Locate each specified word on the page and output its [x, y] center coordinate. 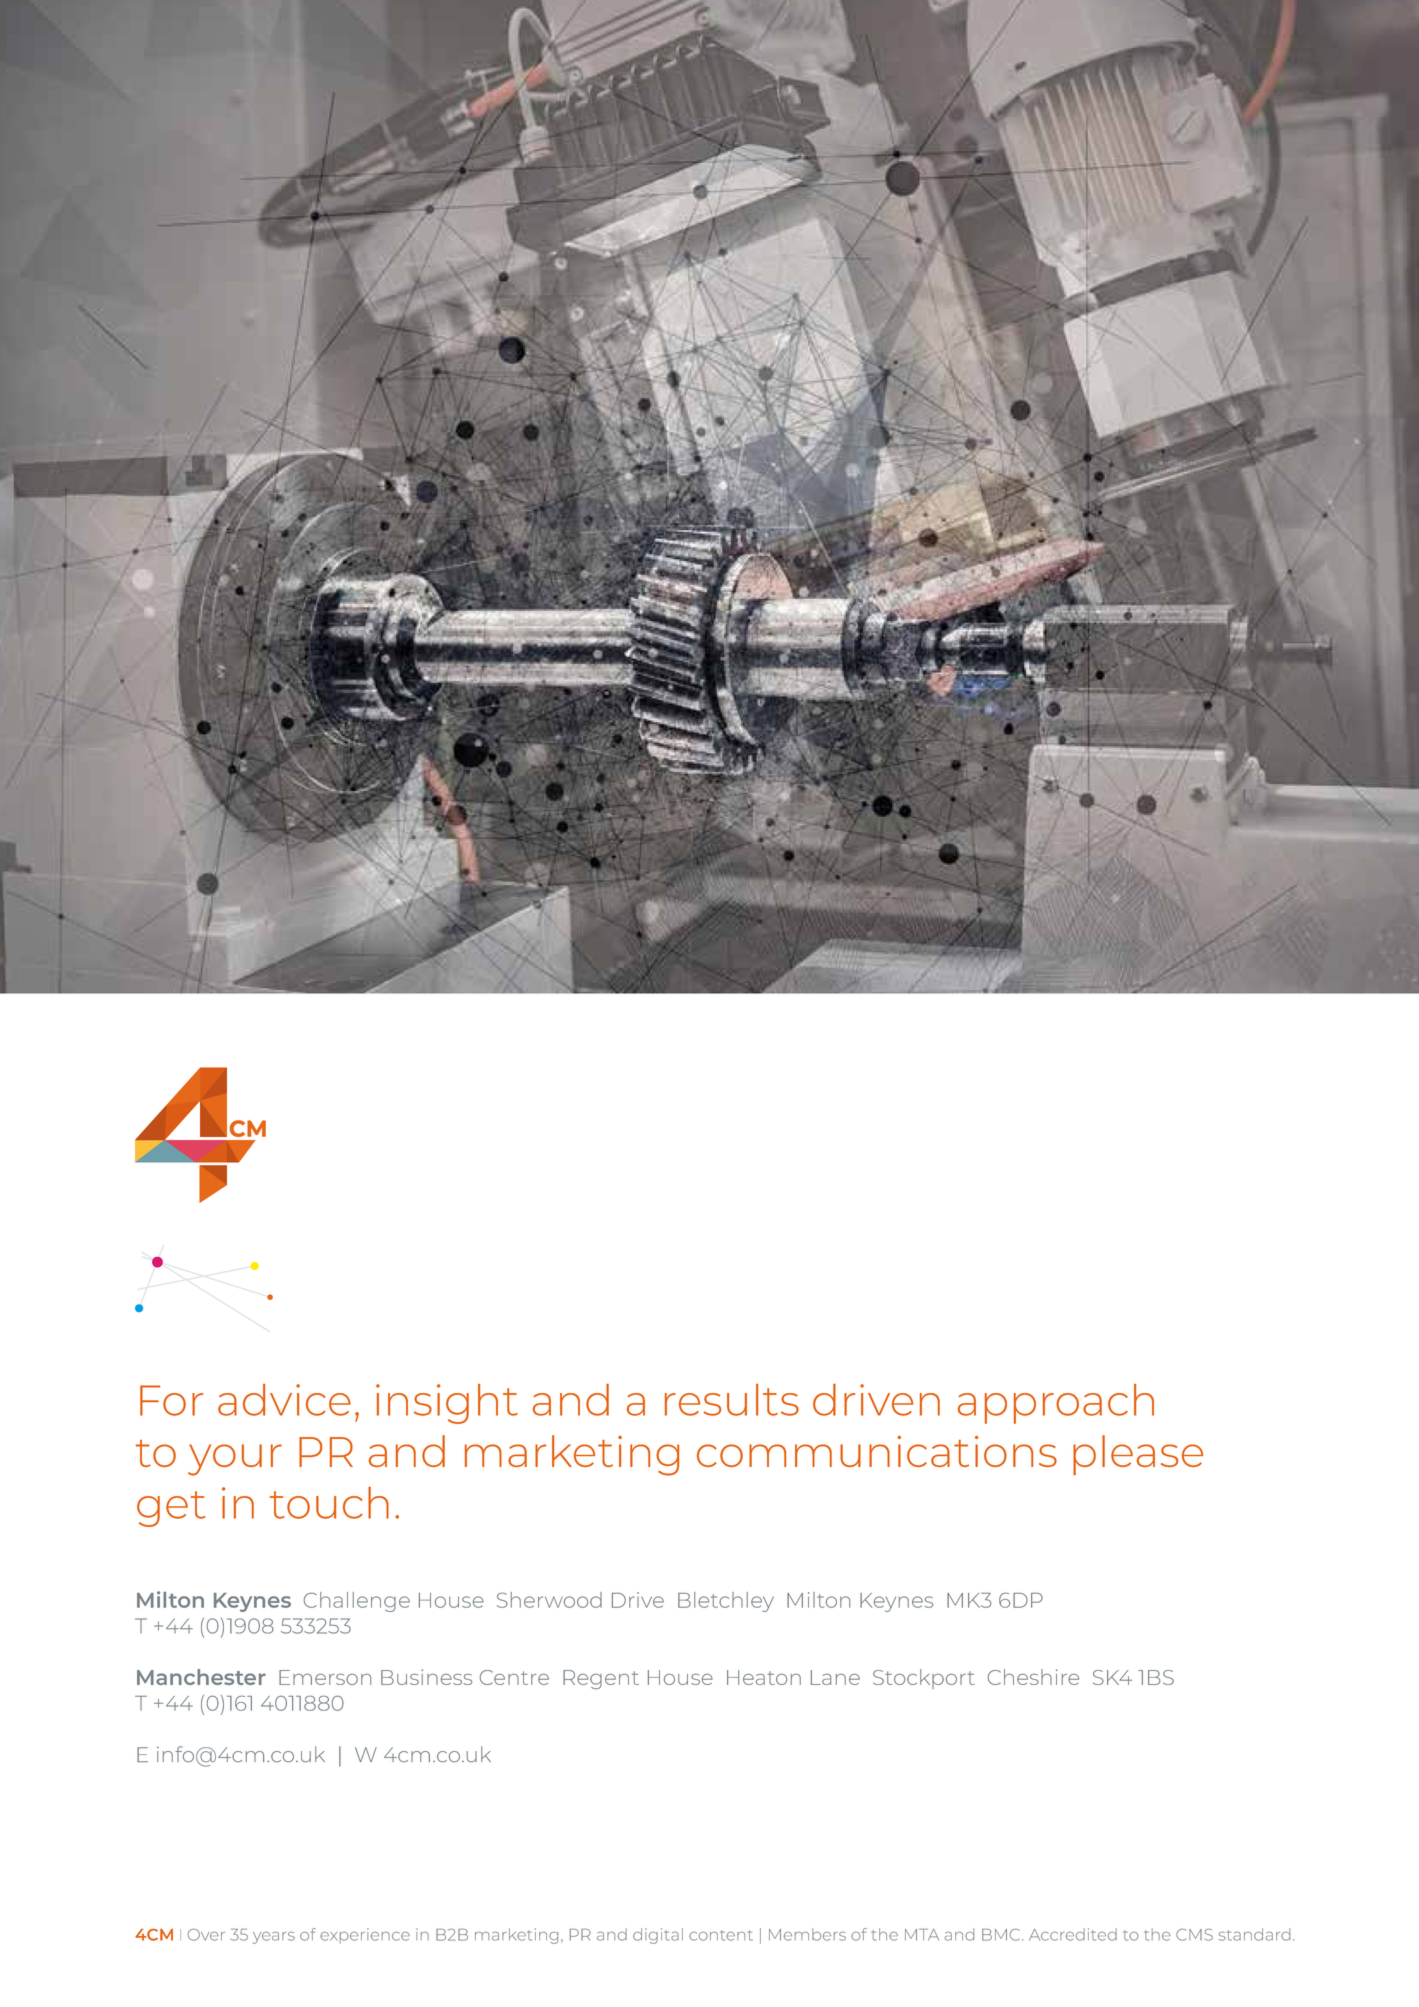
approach [1056, 1404]
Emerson [325, 1677]
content [721, 1935]
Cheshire [1033, 1677]
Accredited [1073, 1934]
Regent [601, 1679]
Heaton [764, 1677]
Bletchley [726, 1602]
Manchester [201, 1677]
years [274, 1938]
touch [329, 1503]
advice [284, 1400]
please [1138, 1455]
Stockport [924, 1679]
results [732, 1400]
